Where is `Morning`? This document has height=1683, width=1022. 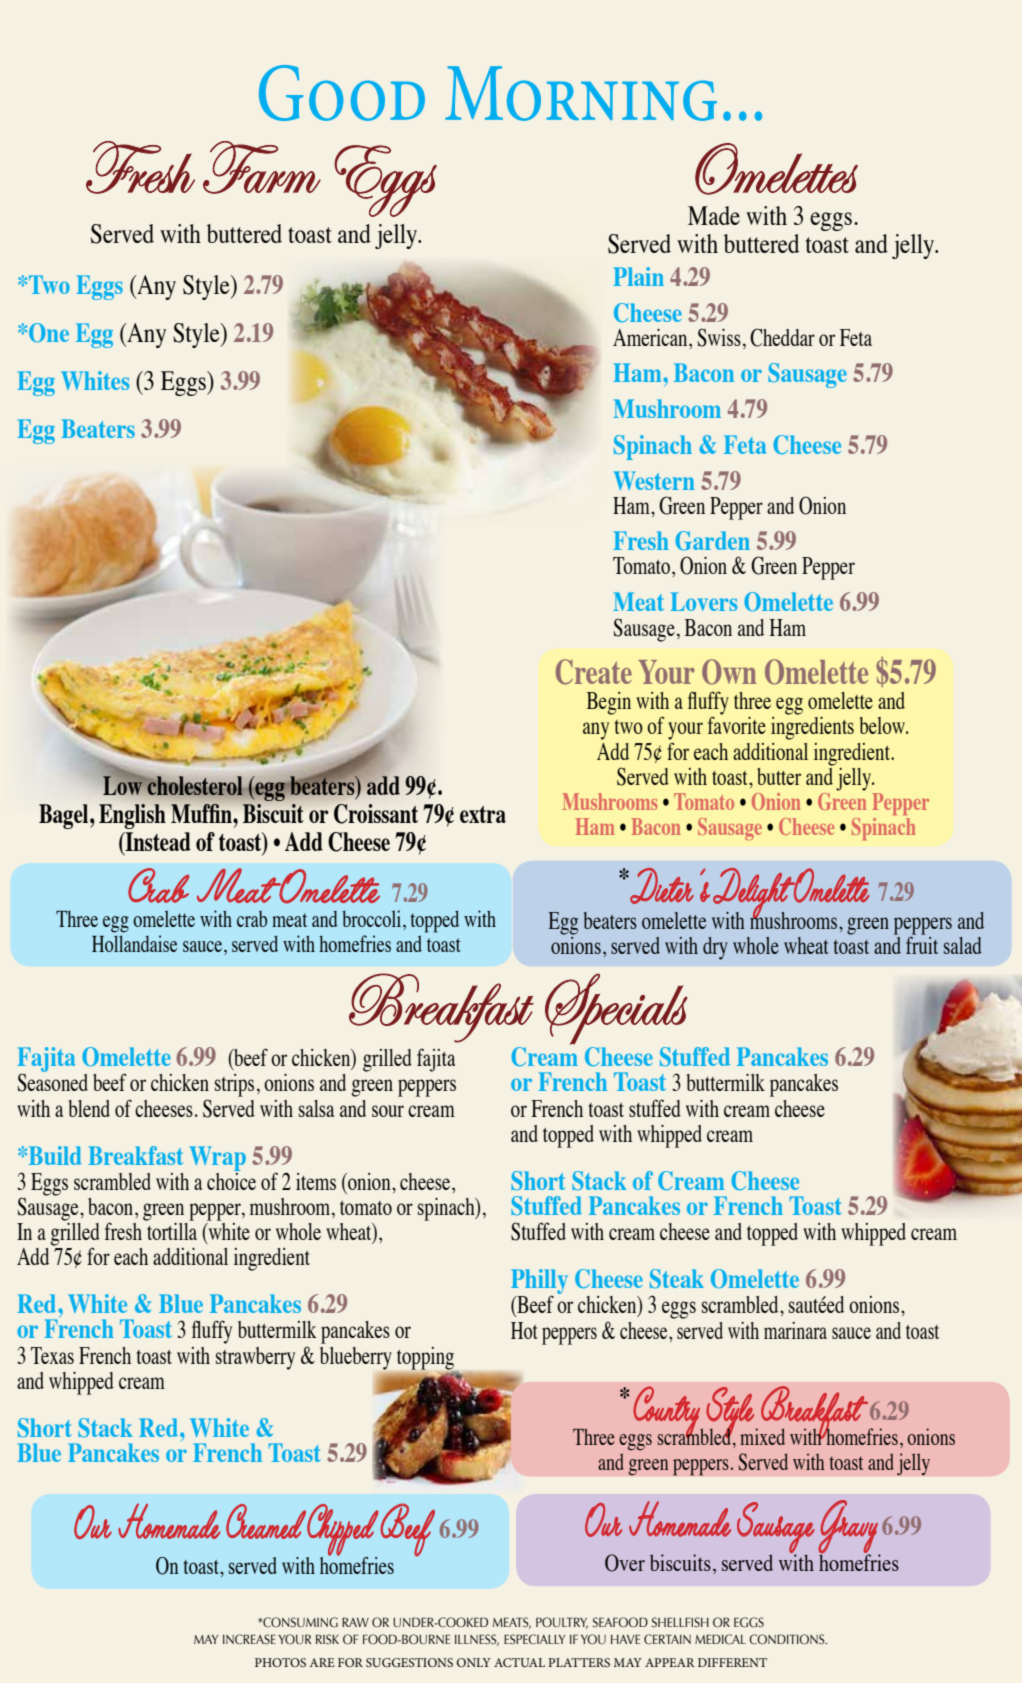 Morning is located at coordinates (581, 93).
